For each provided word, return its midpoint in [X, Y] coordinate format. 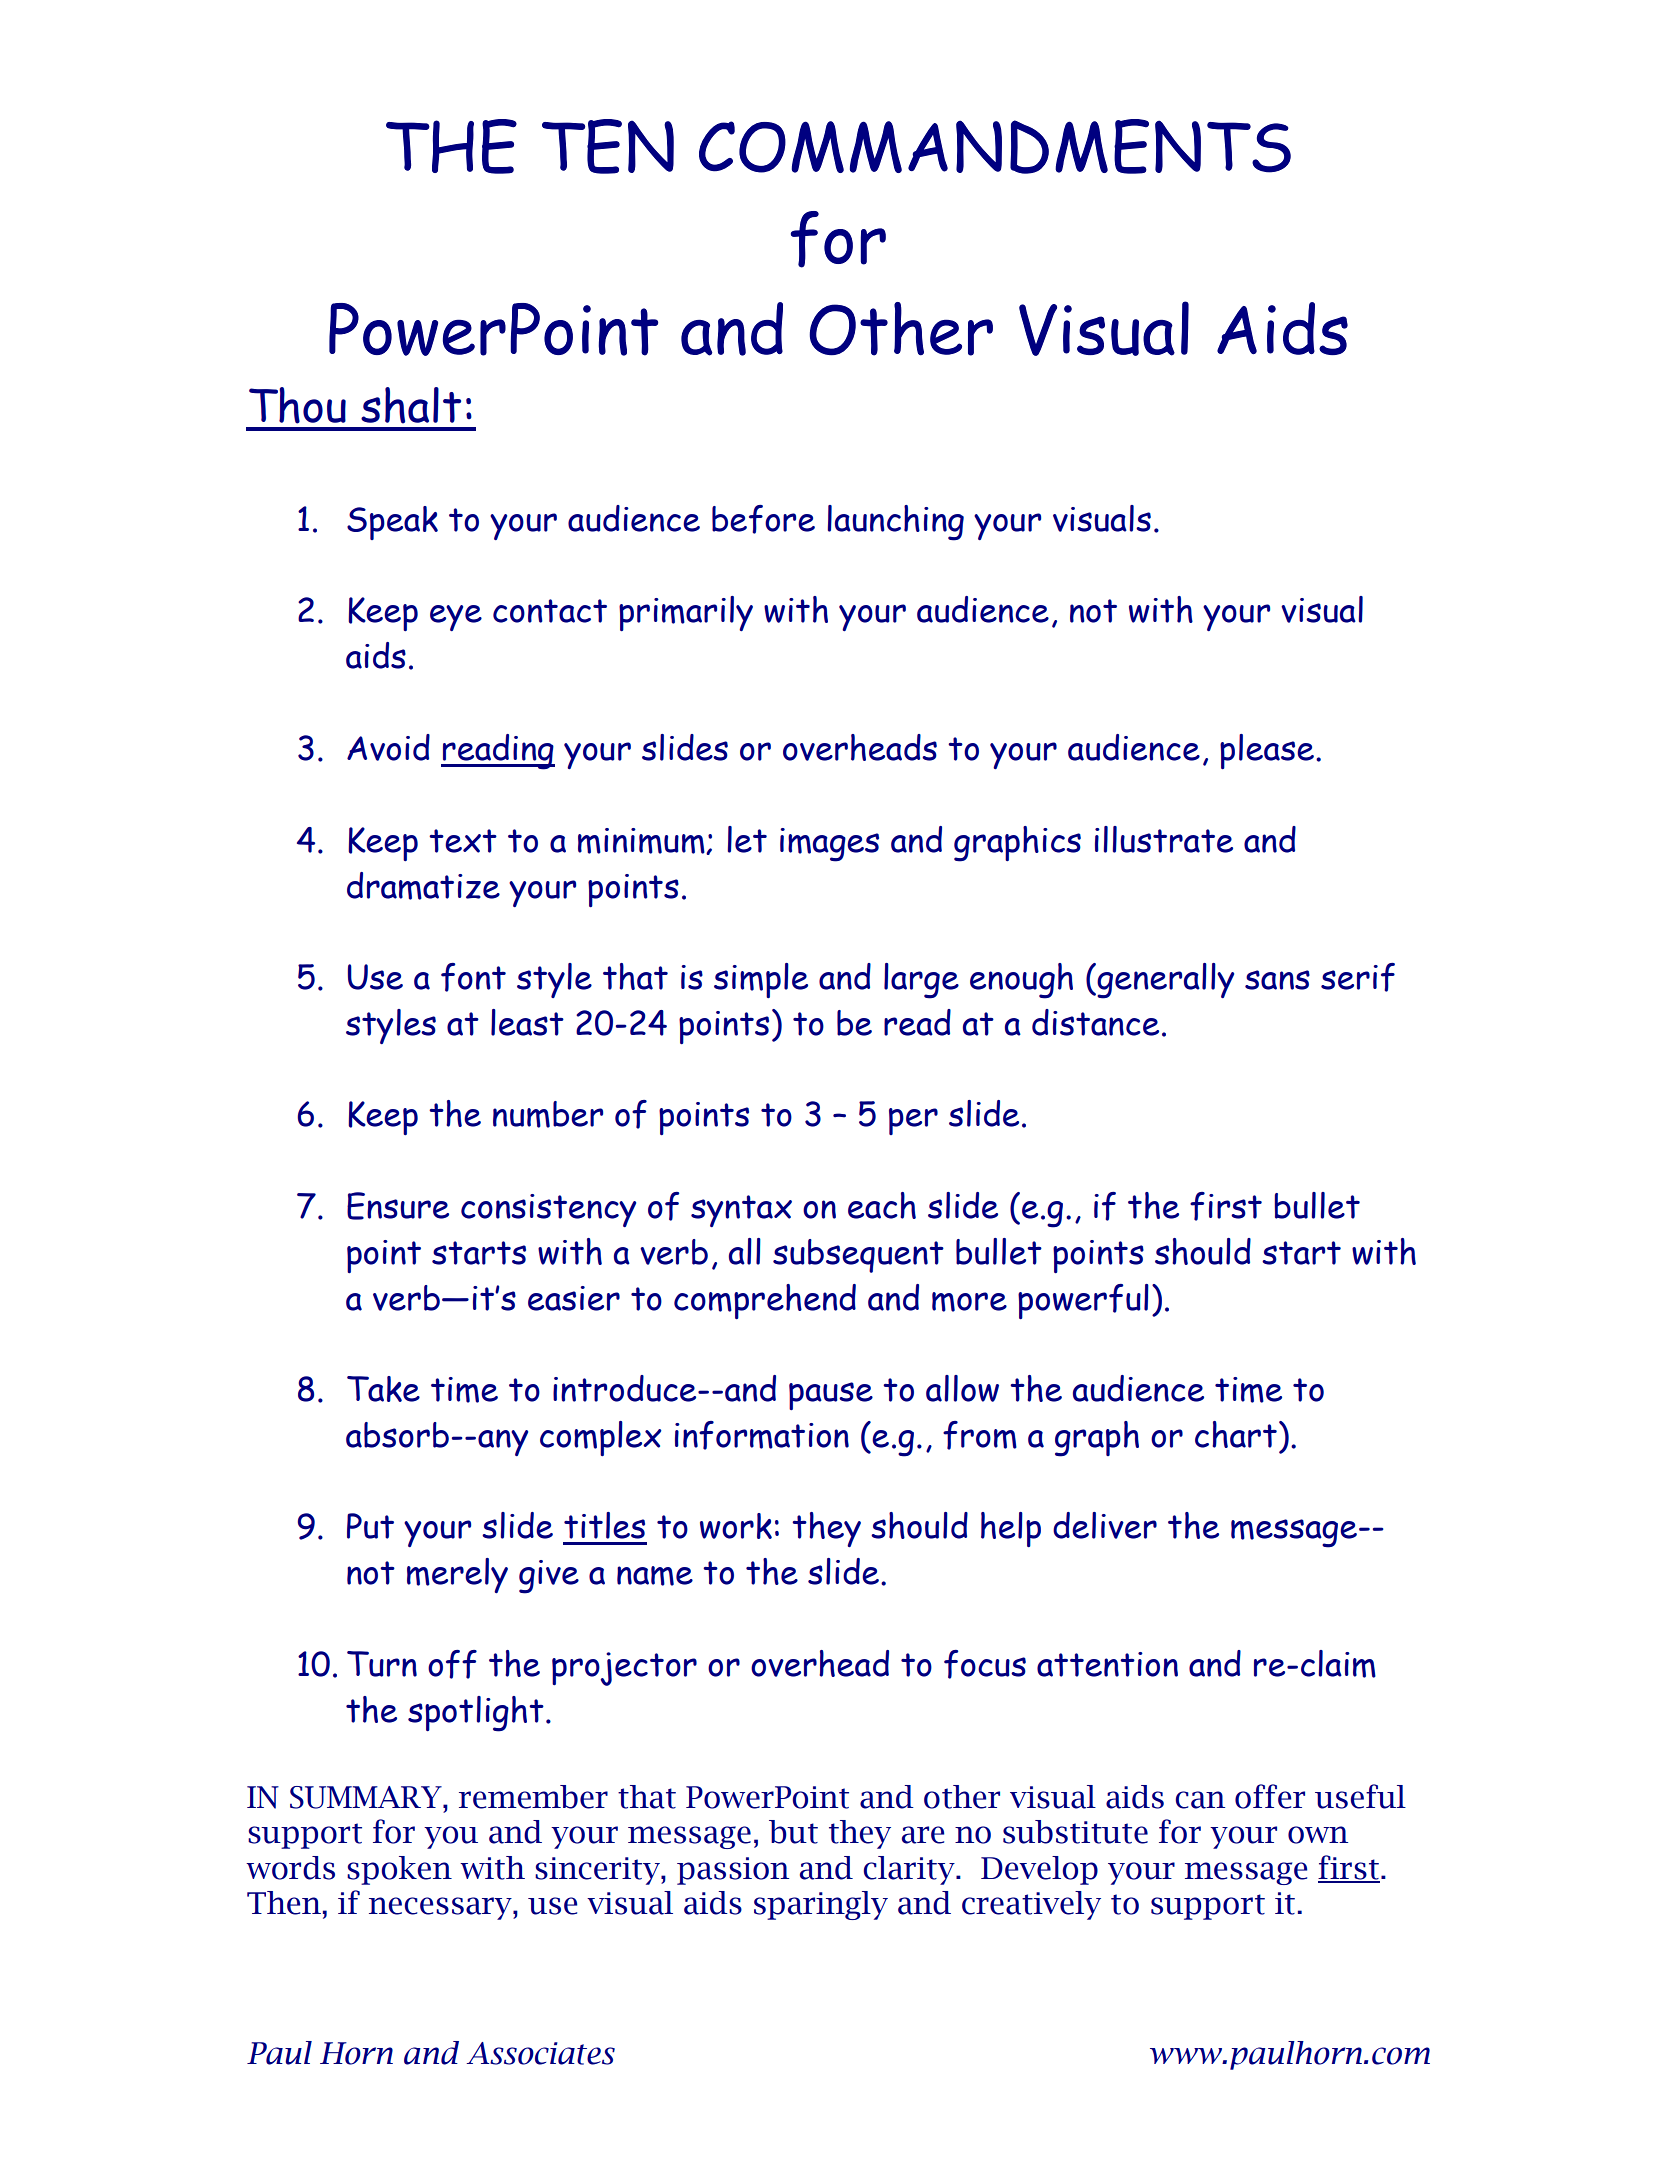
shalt [411, 405]
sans [1277, 980]
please [1267, 751]
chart [1236, 1434]
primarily [686, 613]
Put [370, 1526]
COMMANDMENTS [995, 146]
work [736, 1526]
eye [456, 618]
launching [896, 523]
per [913, 1121]
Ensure [398, 1206]
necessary [441, 1908]
